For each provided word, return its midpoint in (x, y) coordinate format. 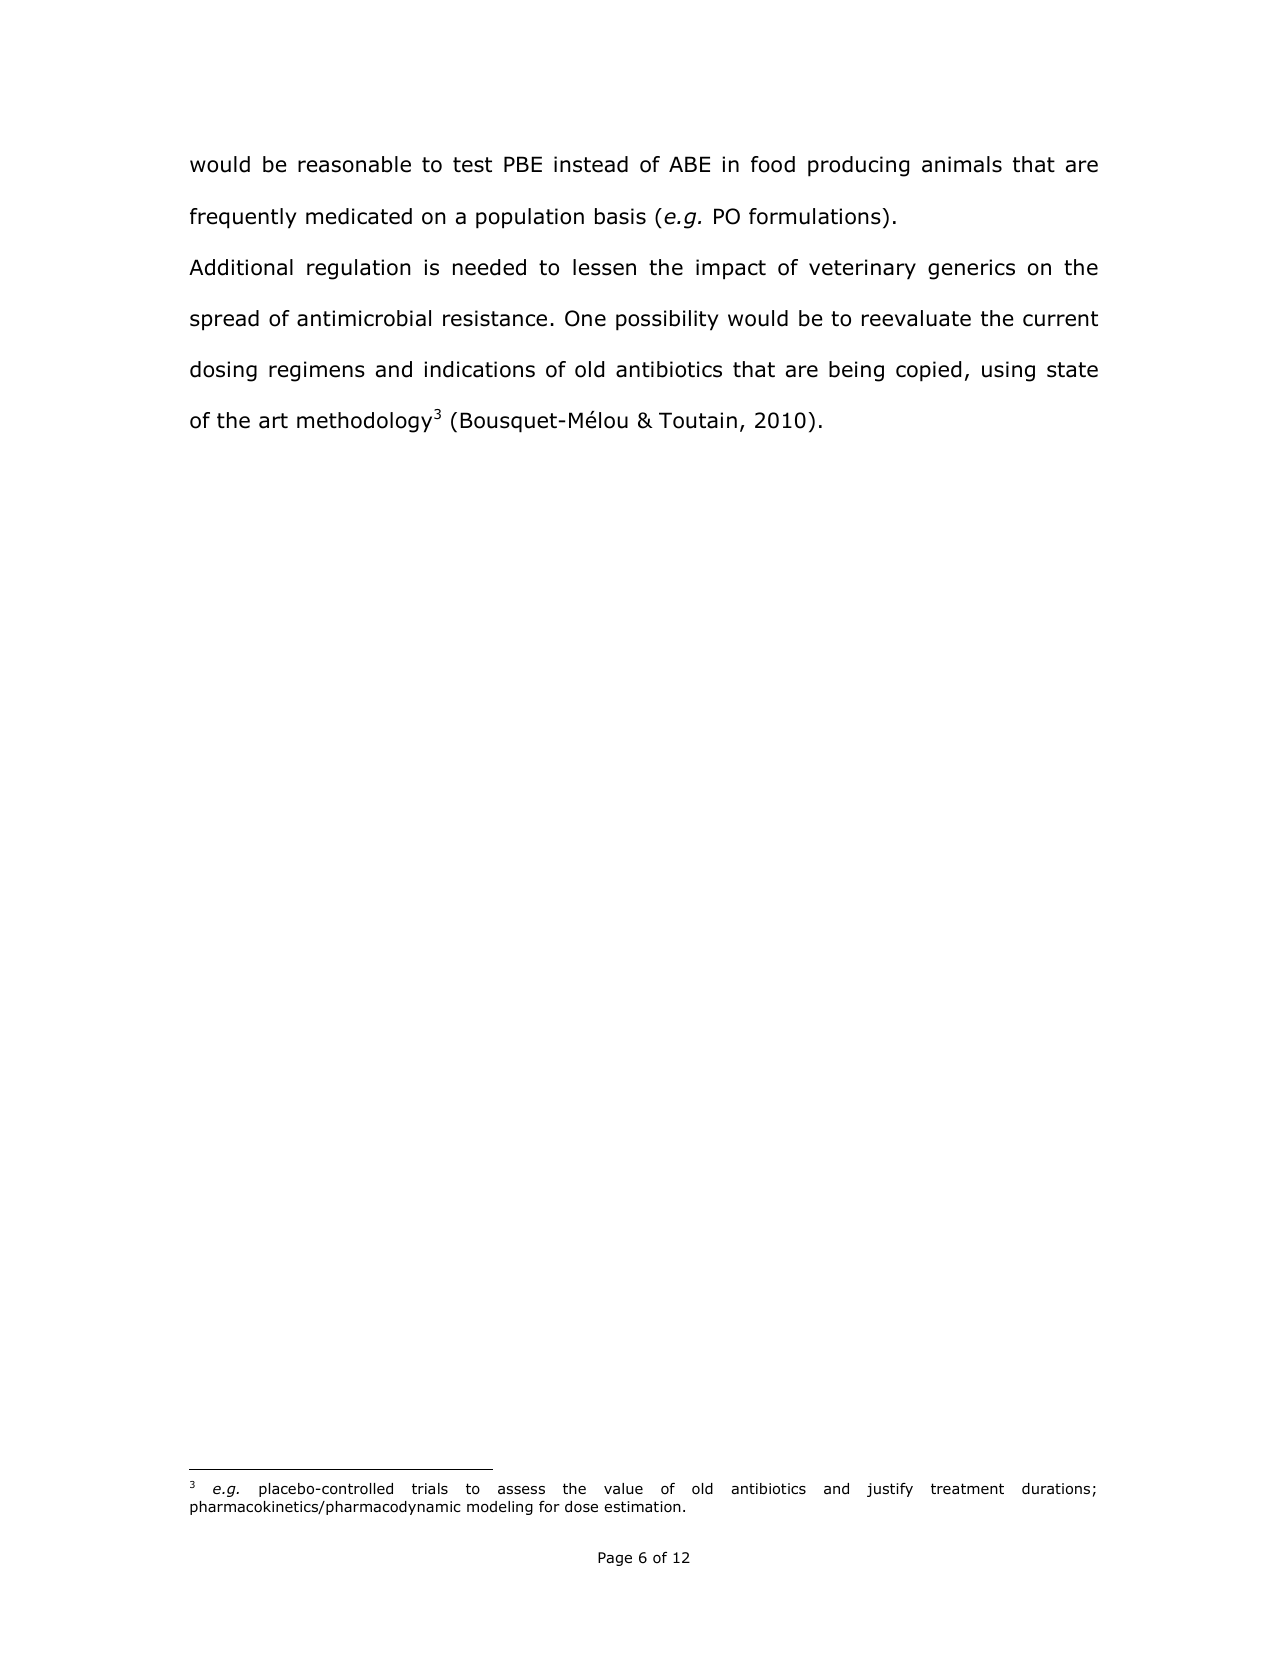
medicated (359, 216)
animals (962, 164)
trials (430, 1488)
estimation (642, 1507)
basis (620, 216)
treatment (967, 1488)
